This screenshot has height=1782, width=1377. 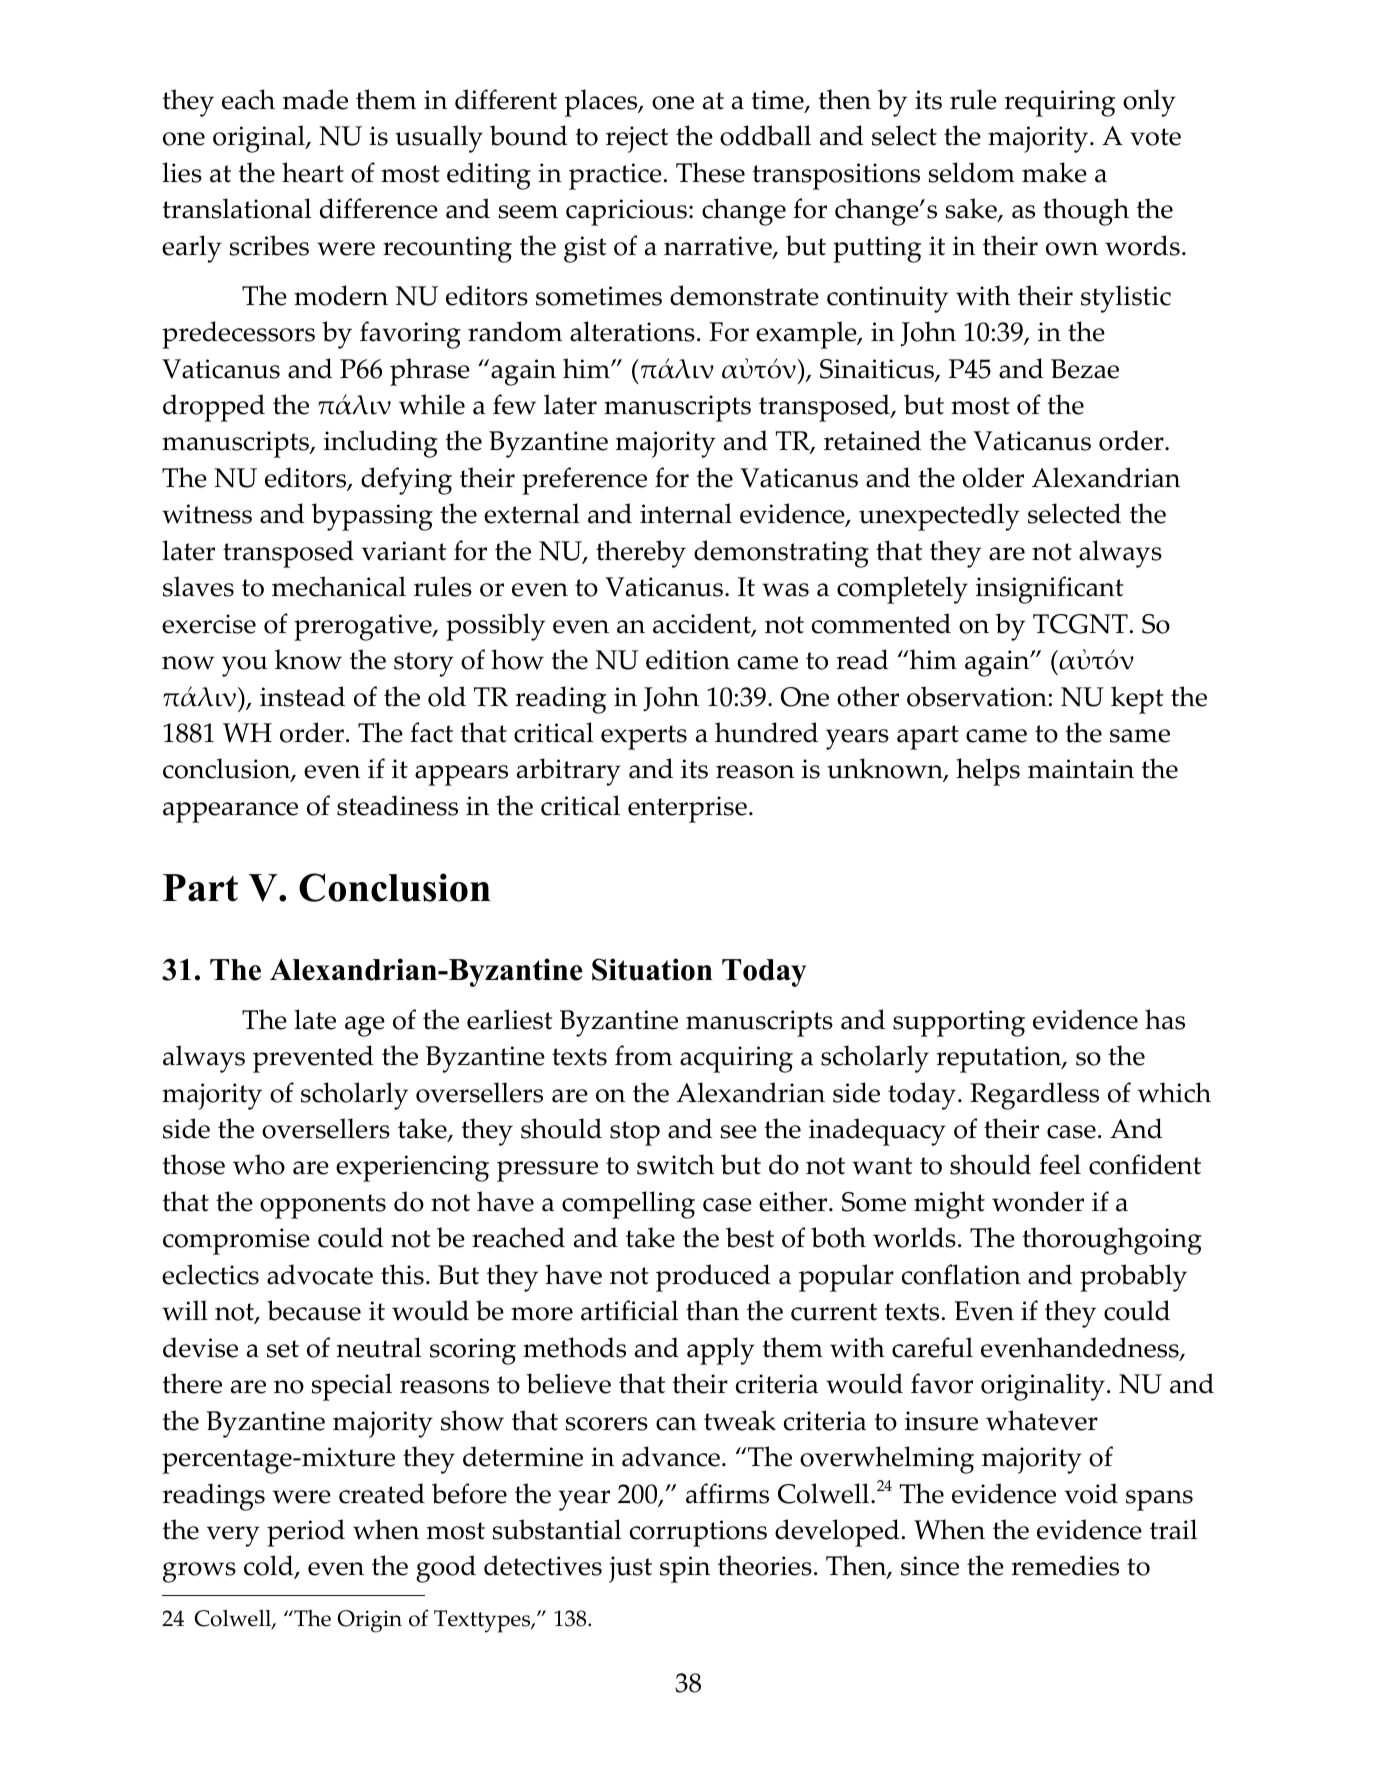 What do you see at coordinates (686, 513) in the screenshot?
I see `internal` at bounding box center [686, 513].
